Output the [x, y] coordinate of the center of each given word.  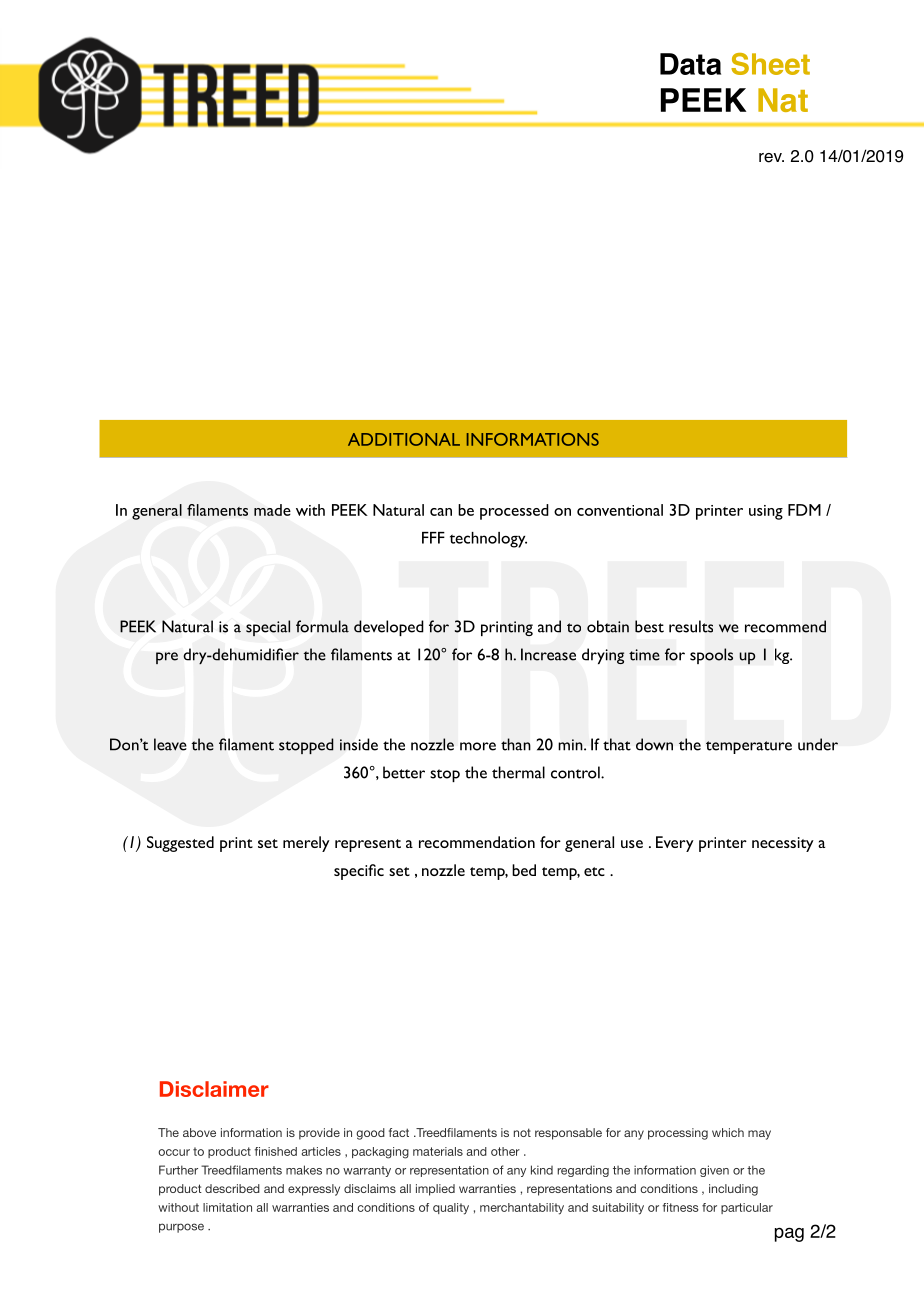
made [272, 510]
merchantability [522, 1209]
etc [594, 871]
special [268, 628]
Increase [548, 654]
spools [711, 656]
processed [514, 512]
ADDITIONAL [404, 439]
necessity [783, 844]
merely [306, 844]
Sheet [770, 64]
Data [690, 64]
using [766, 512]
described [232, 1188]
